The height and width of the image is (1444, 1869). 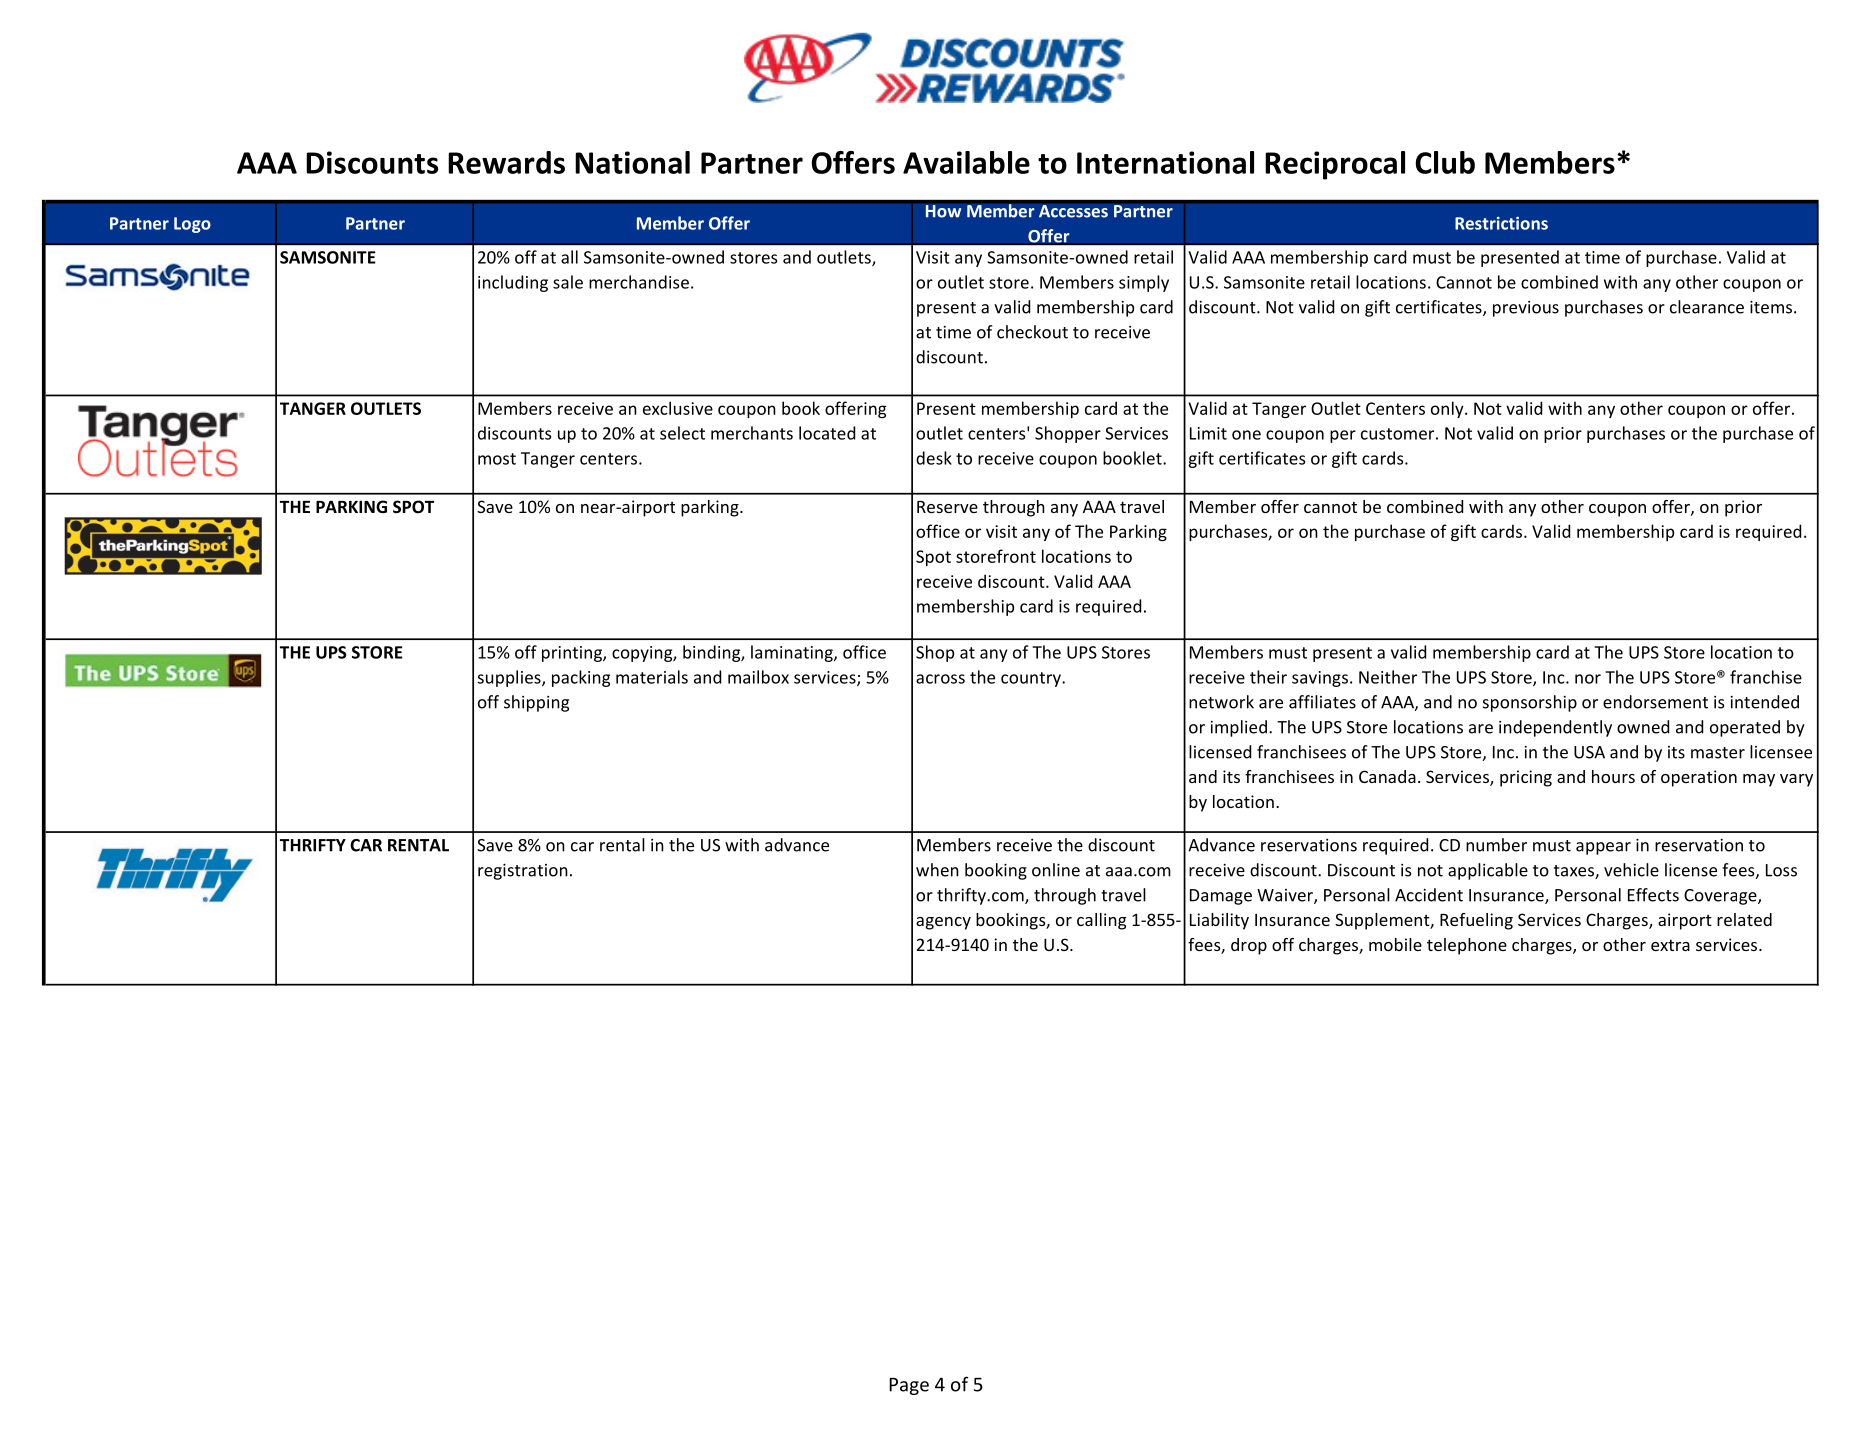 I want to click on drop, so click(x=1249, y=946).
